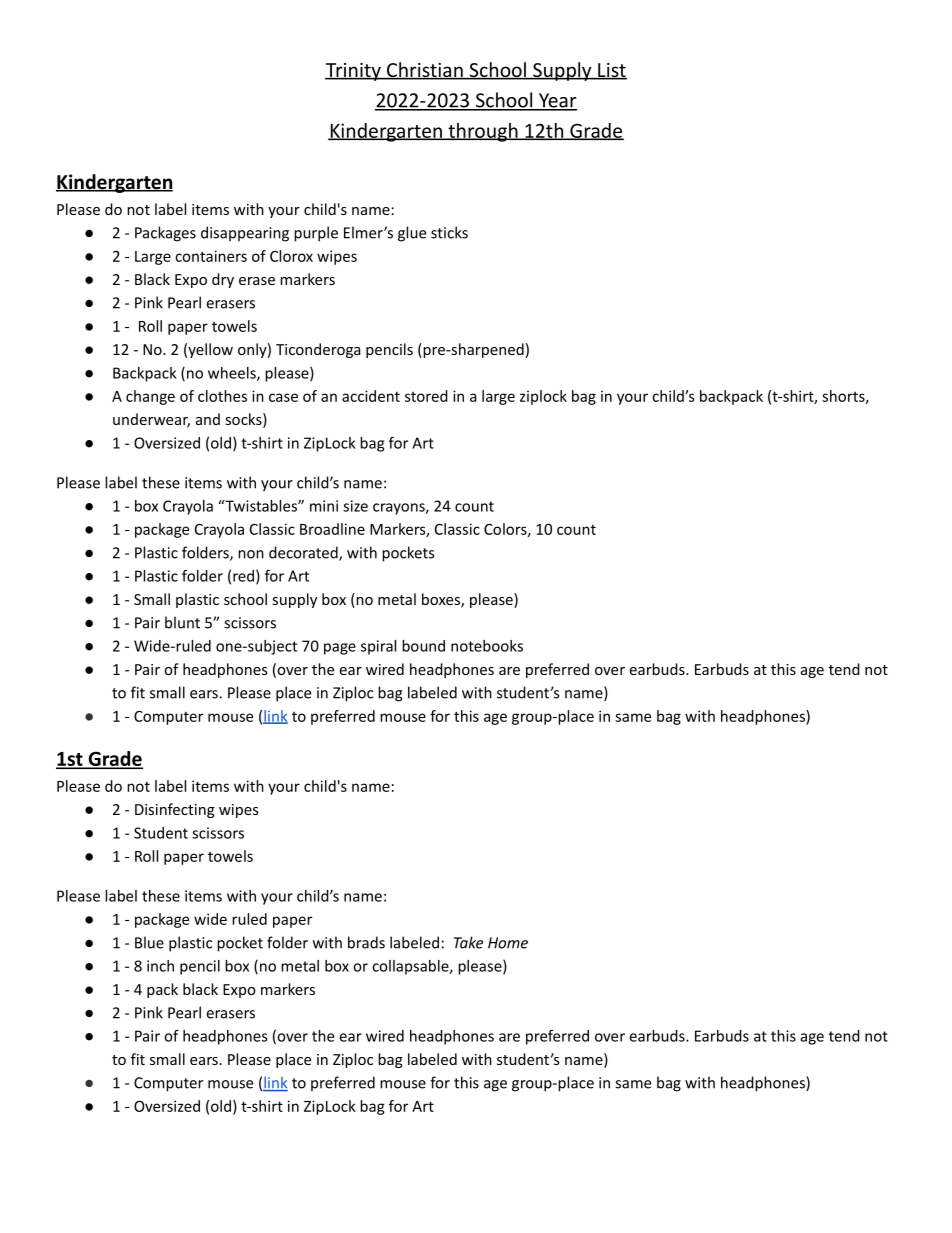 The width and height of the page is (952, 1233). What do you see at coordinates (324, 506) in the page?
I see `mini` at bounding box center [324, 506].
